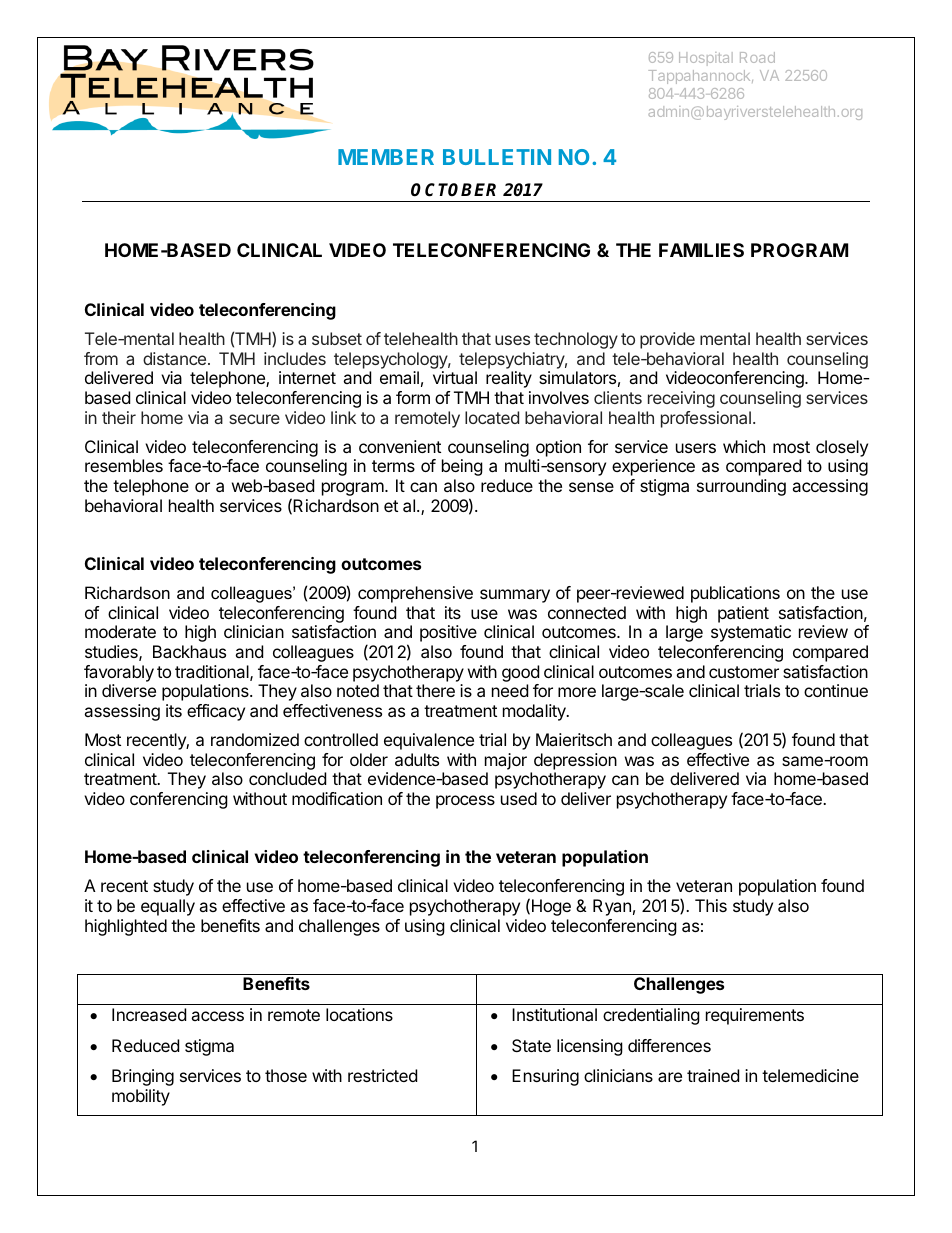 The height and width of the image is (1233, 952). What do you see at coordinates (667, 340) in the image?
I see `provide` at bounding box center [667, 340].
